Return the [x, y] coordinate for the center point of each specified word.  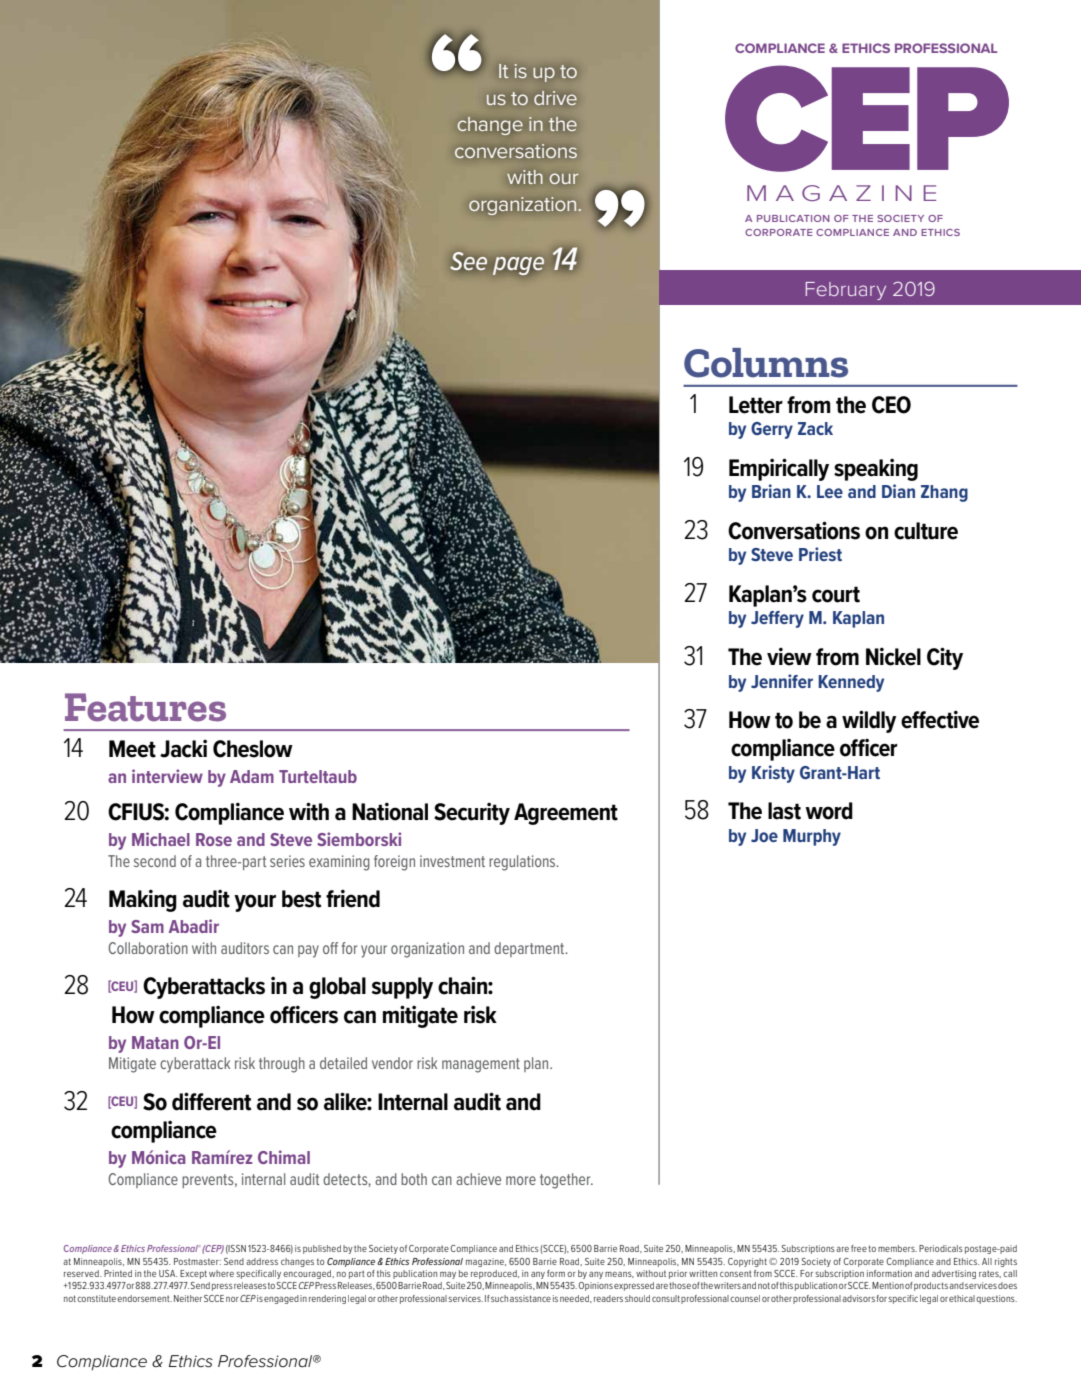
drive [555, 98]
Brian [771, 491]
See [468, 261]
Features [145, 707]
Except [193, 1274]
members [897, 1248]
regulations [523, 863]
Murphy [812, 837]
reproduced [495, 1274]
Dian [898, 491]
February [846, 291]
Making [143, 900]
